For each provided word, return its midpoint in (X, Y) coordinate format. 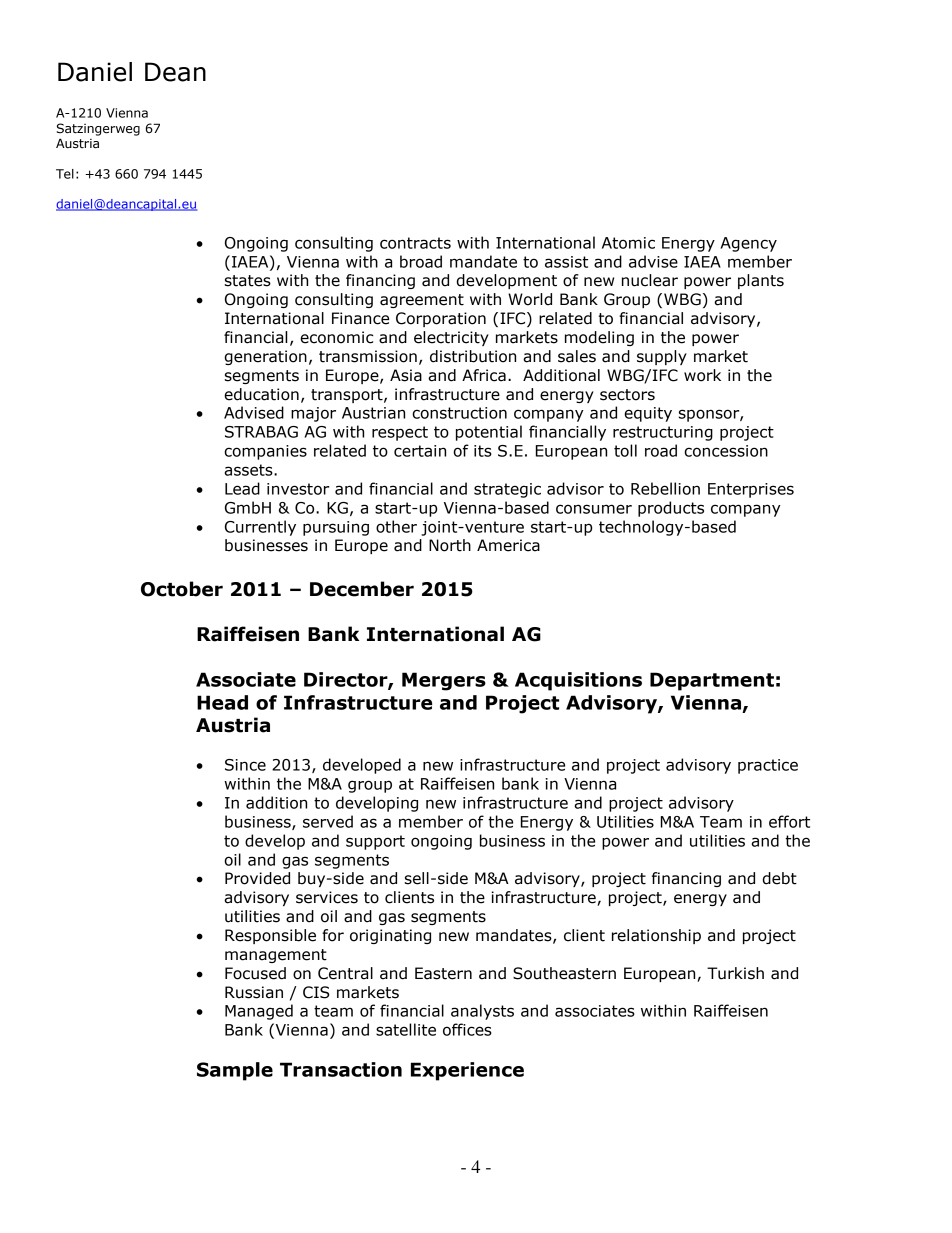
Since (245, 765)
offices (467, 1029)
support (375, 842)
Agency (748, 244)
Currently (260, 528)
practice (768, 766)
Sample (235, 1071)
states (248, 281)
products (671, 509)
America (508, 545)
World (530, 299)
